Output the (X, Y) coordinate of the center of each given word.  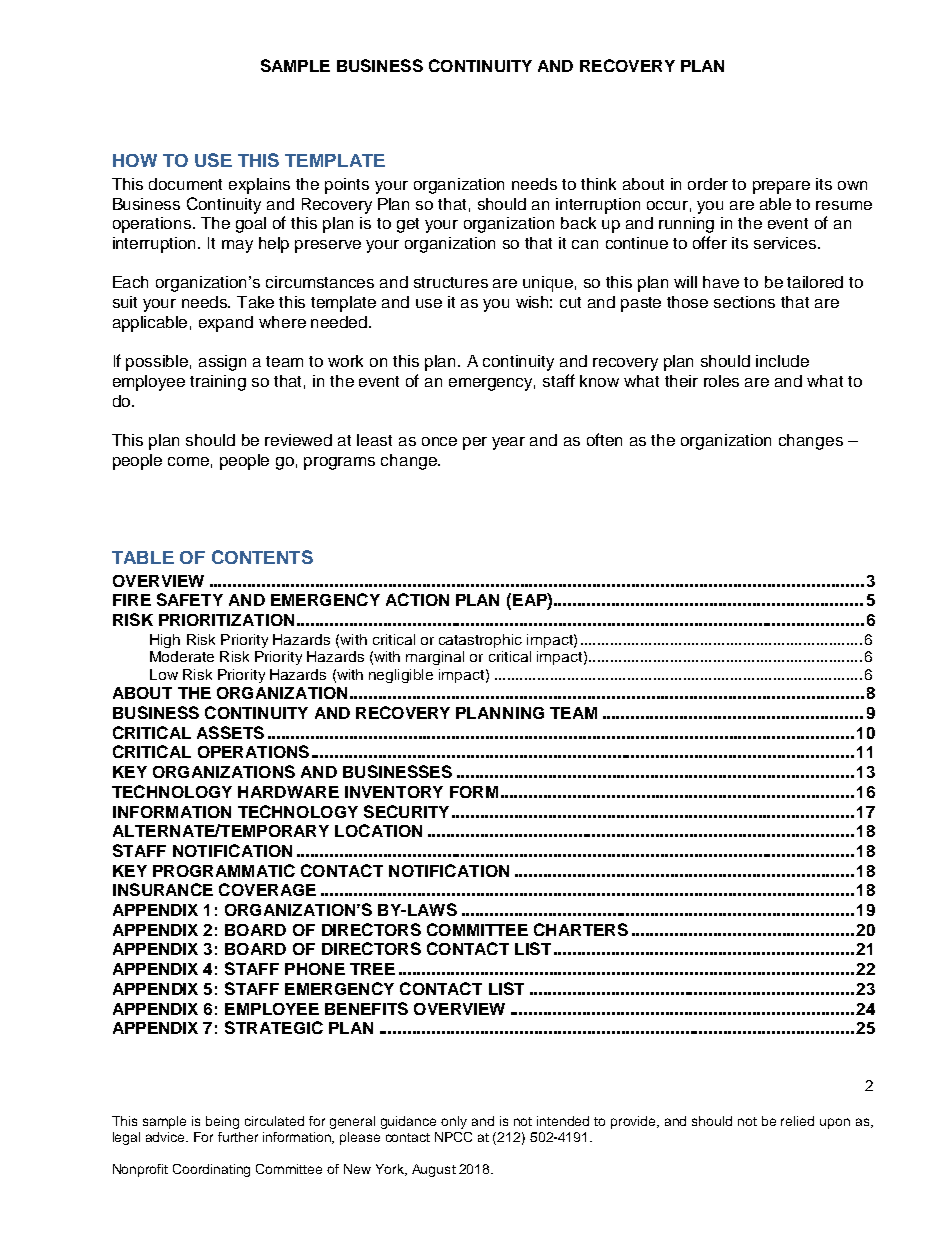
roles (721, 381)
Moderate (182, 656)
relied (797, 1121)
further (238, 1137)
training (218, 383)
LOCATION (378, 830)
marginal (435, 658)
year (508, 443)
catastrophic (480, 641)
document (185, 184)
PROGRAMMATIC (224, 870)
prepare (781, 187)
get (408, 225)
